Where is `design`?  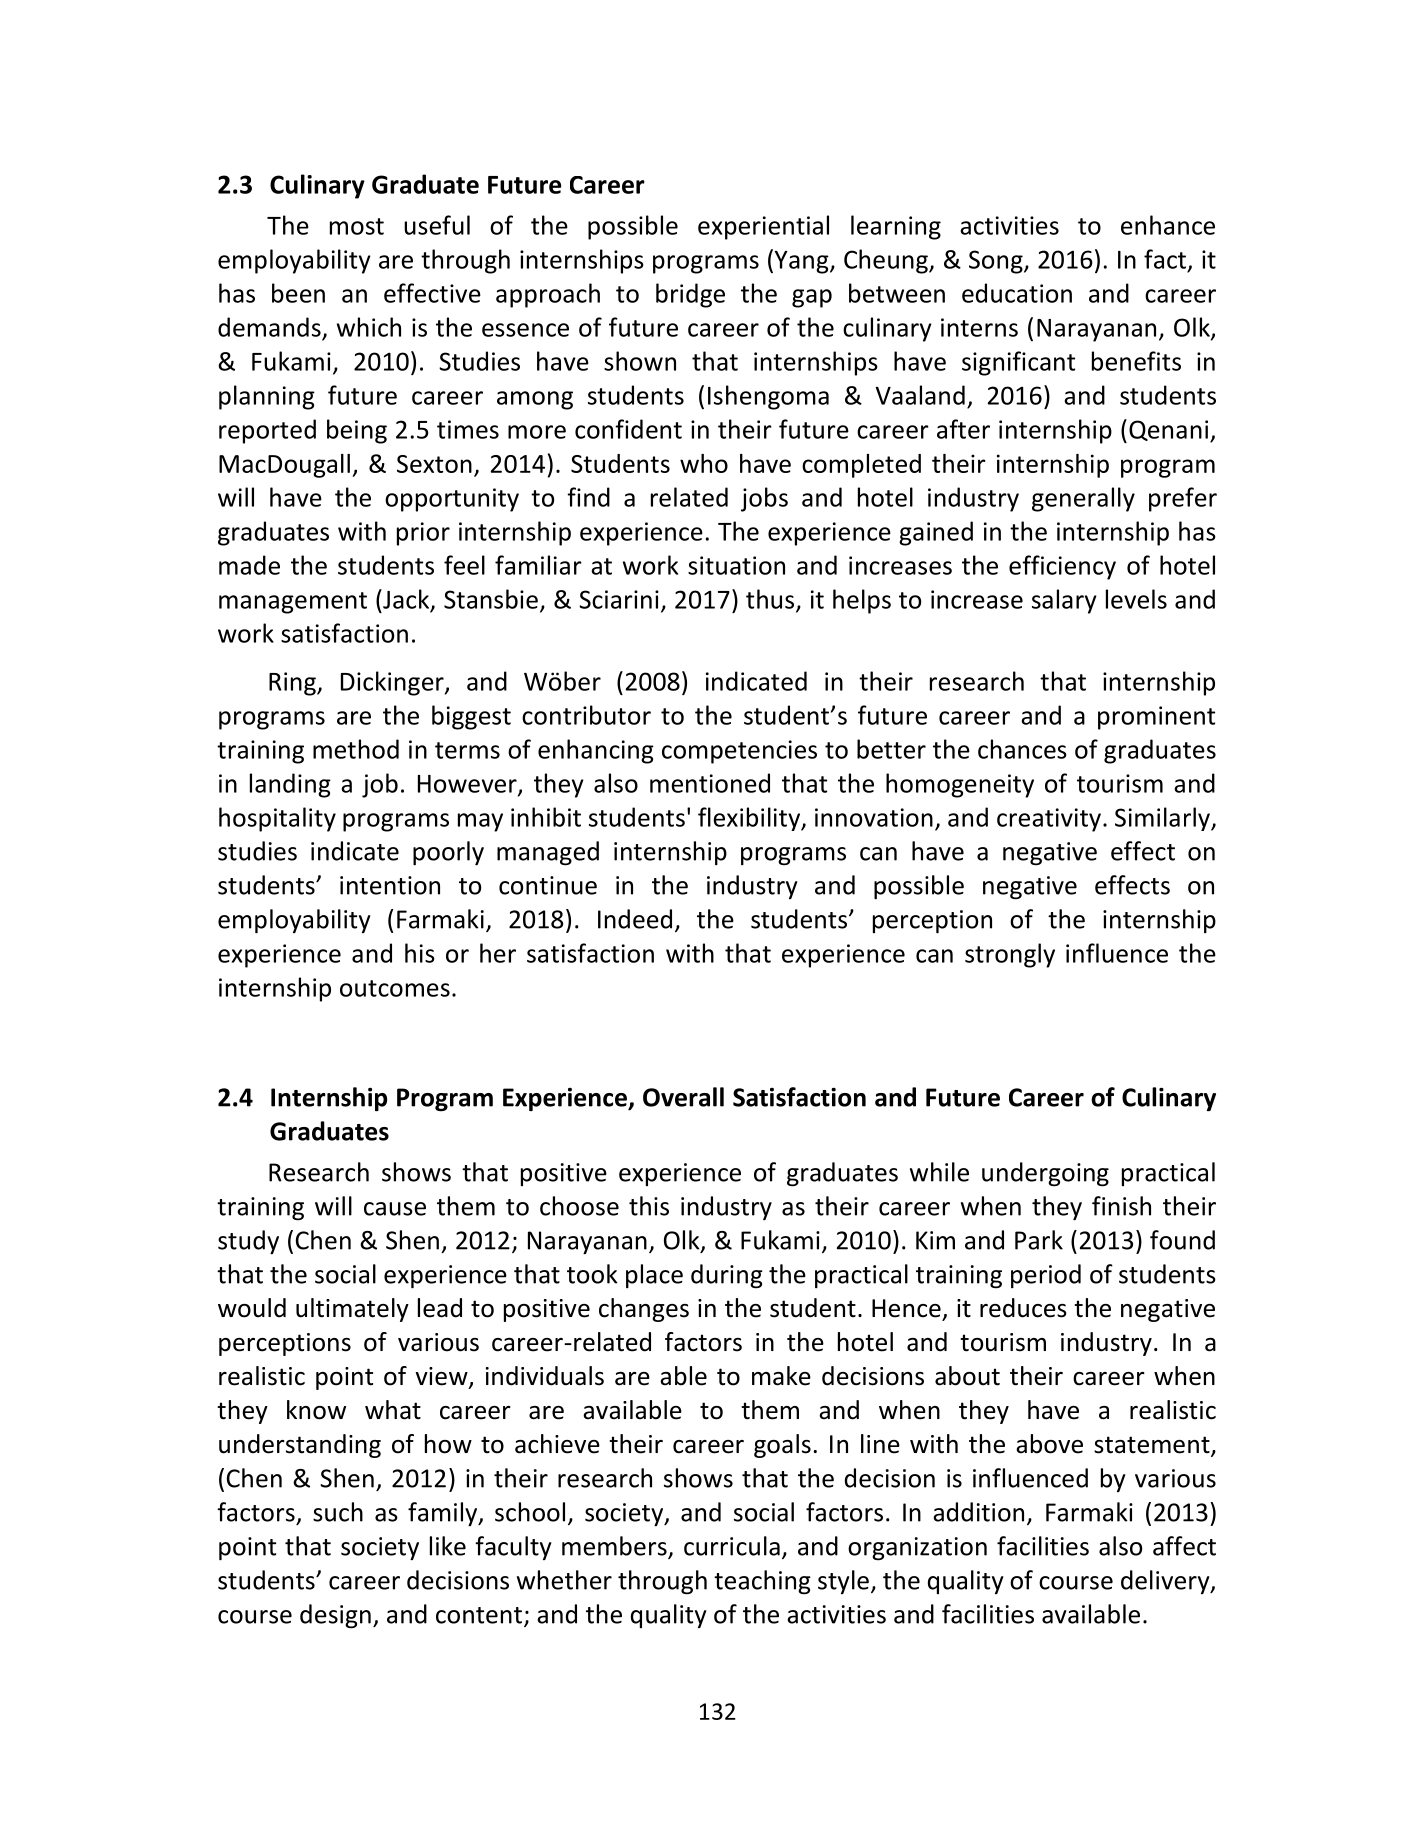 design is located at coordinates (335, 1616).
